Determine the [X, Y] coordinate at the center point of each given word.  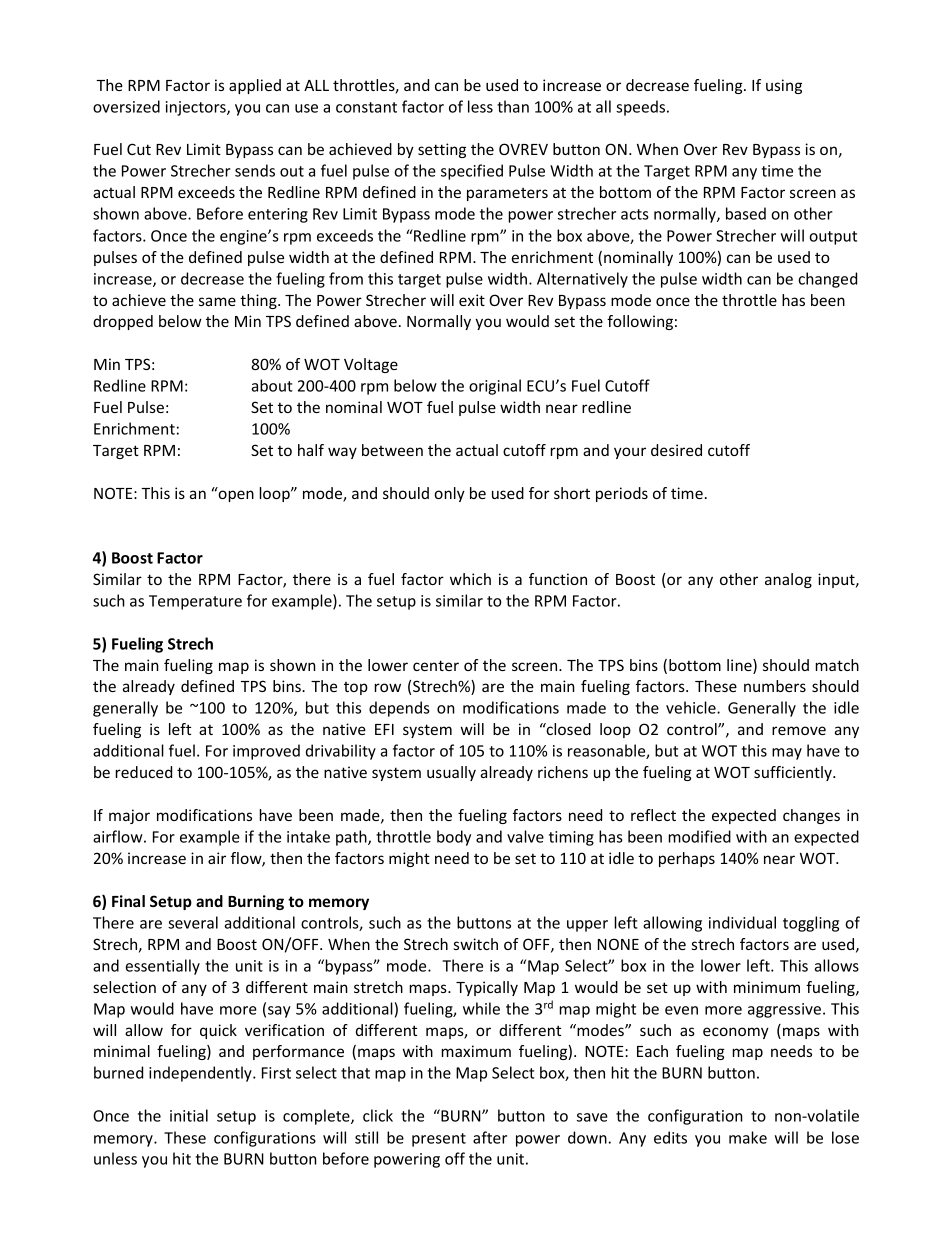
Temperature [195, 602]
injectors [197, 108]
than [513, 106]
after [490, 1137]
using [784, 86]
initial [189, 1115]
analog [788, 580]
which [470, 579]
